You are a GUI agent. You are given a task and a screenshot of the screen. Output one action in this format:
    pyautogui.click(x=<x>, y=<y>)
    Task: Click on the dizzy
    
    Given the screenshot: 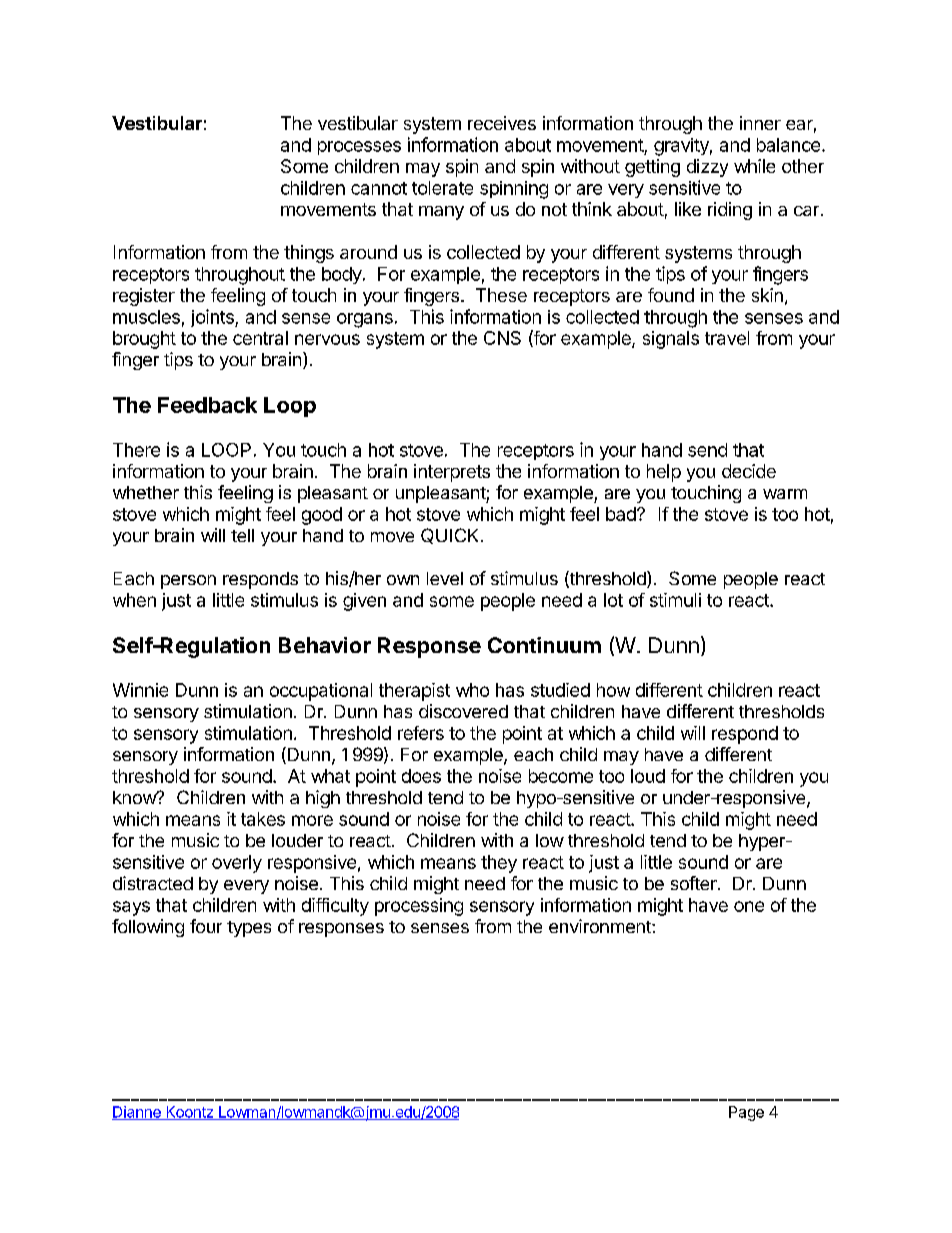 What is the action you would take?
    pyautogui.click(x=707, y=168)
